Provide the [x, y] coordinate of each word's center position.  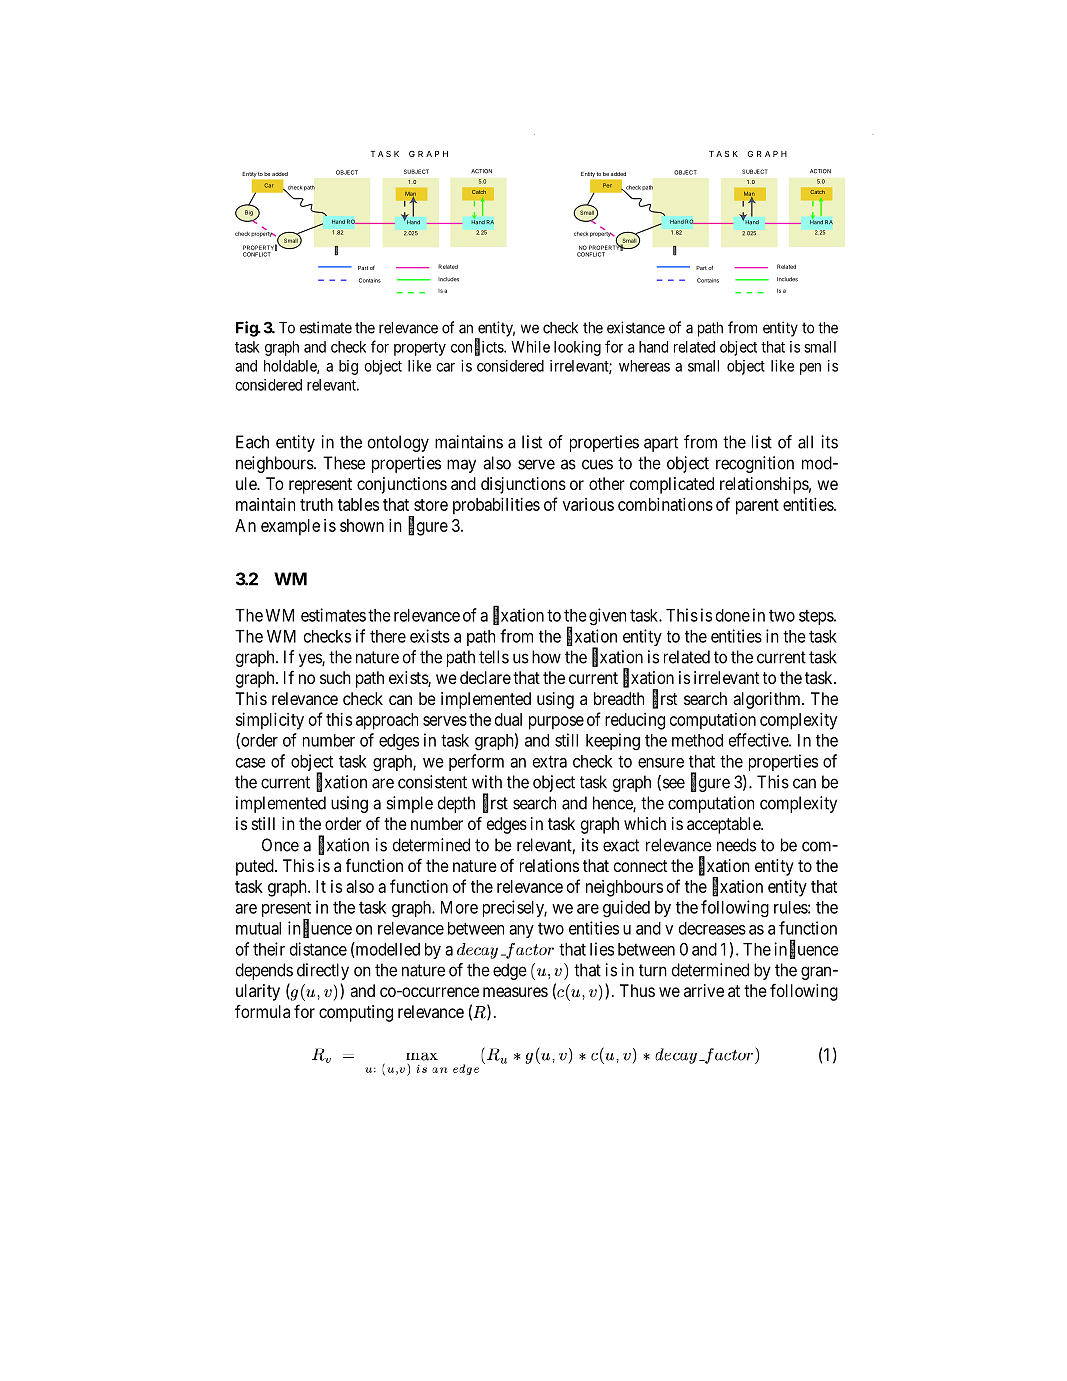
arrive [704, 990]
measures [515, 992]
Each [252, 442]
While [530, 347]
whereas [644, 366]
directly [323, 971]
